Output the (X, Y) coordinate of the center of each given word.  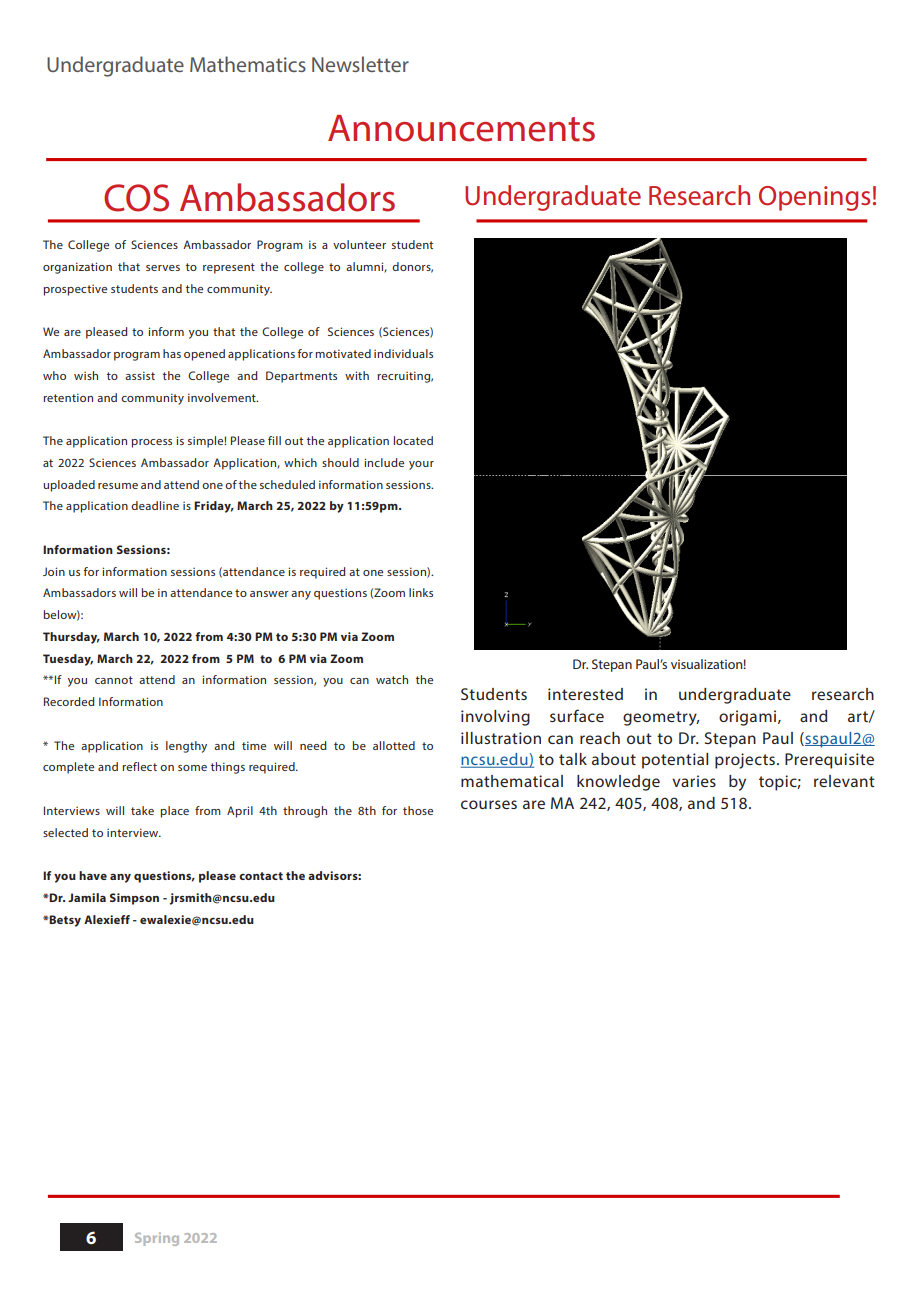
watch (392, 679)
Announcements (461, 128)
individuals (403, 353)
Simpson (134, 899)
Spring (157, 1239)
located (413, 440)
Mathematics (248, 64)
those (418, 810)
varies (694, 781)
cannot (114, 680)
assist (140, 375)
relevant (844, 781)
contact (261, 876)
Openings (814, 198)
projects (745, 761)
